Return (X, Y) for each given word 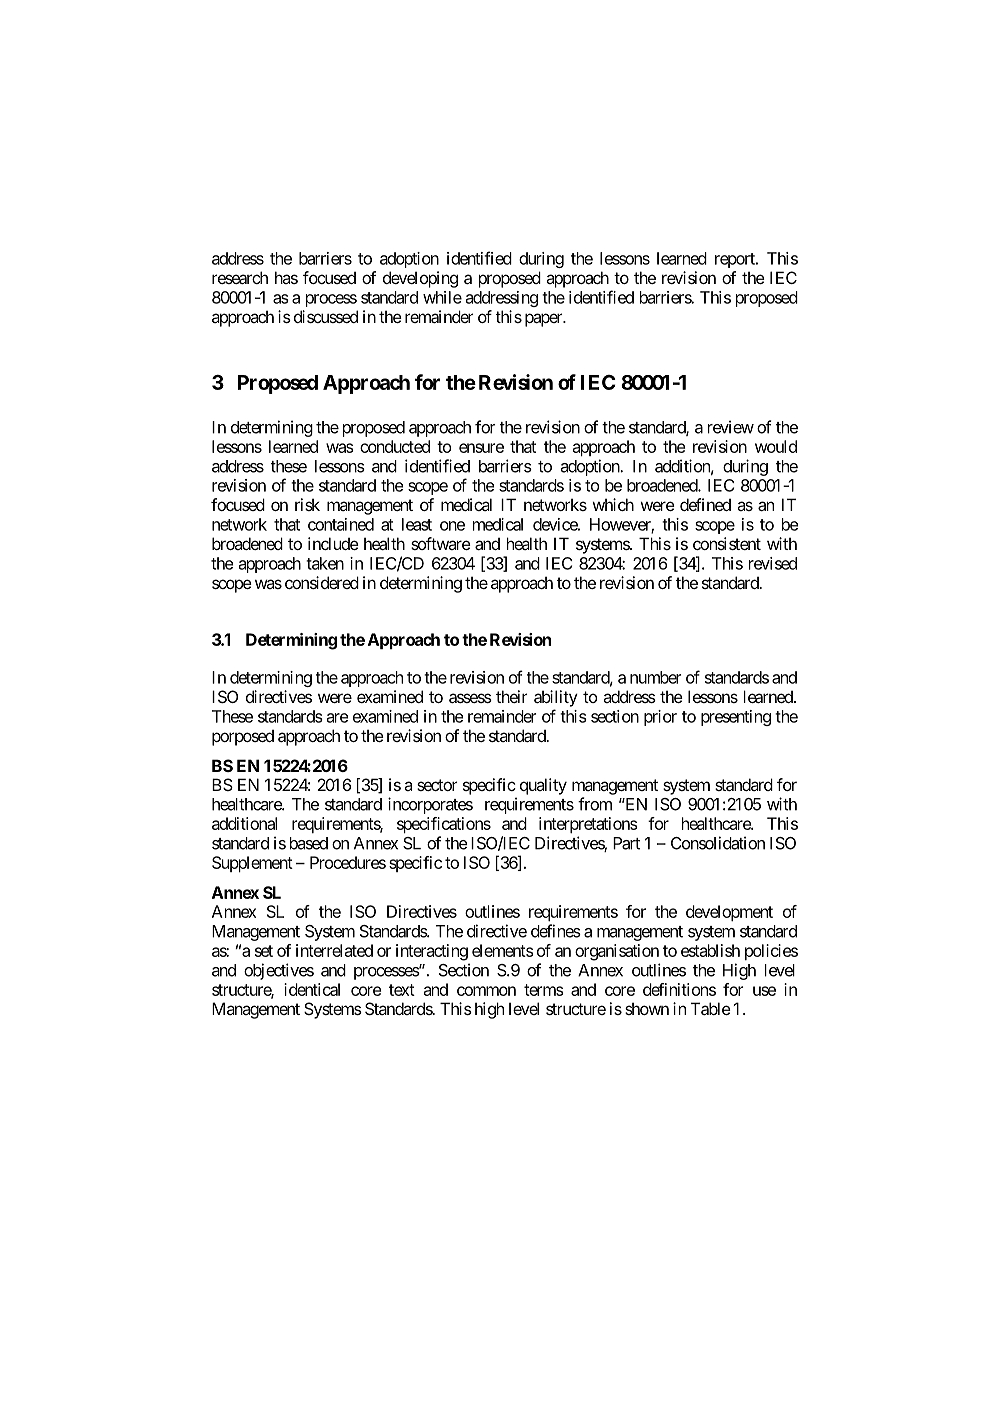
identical (312, 989)
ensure (481, 448)
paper (544, 320)
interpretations (588, 825)
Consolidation (718, 843)
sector (437, 785)
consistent (727, 543)
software (441, 543)
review (730, 427)
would (776, 446)
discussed (326, 316)
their (512, 696)
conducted (395, 446)
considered (322, 582)
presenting (736, 718)
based (308, 843)
